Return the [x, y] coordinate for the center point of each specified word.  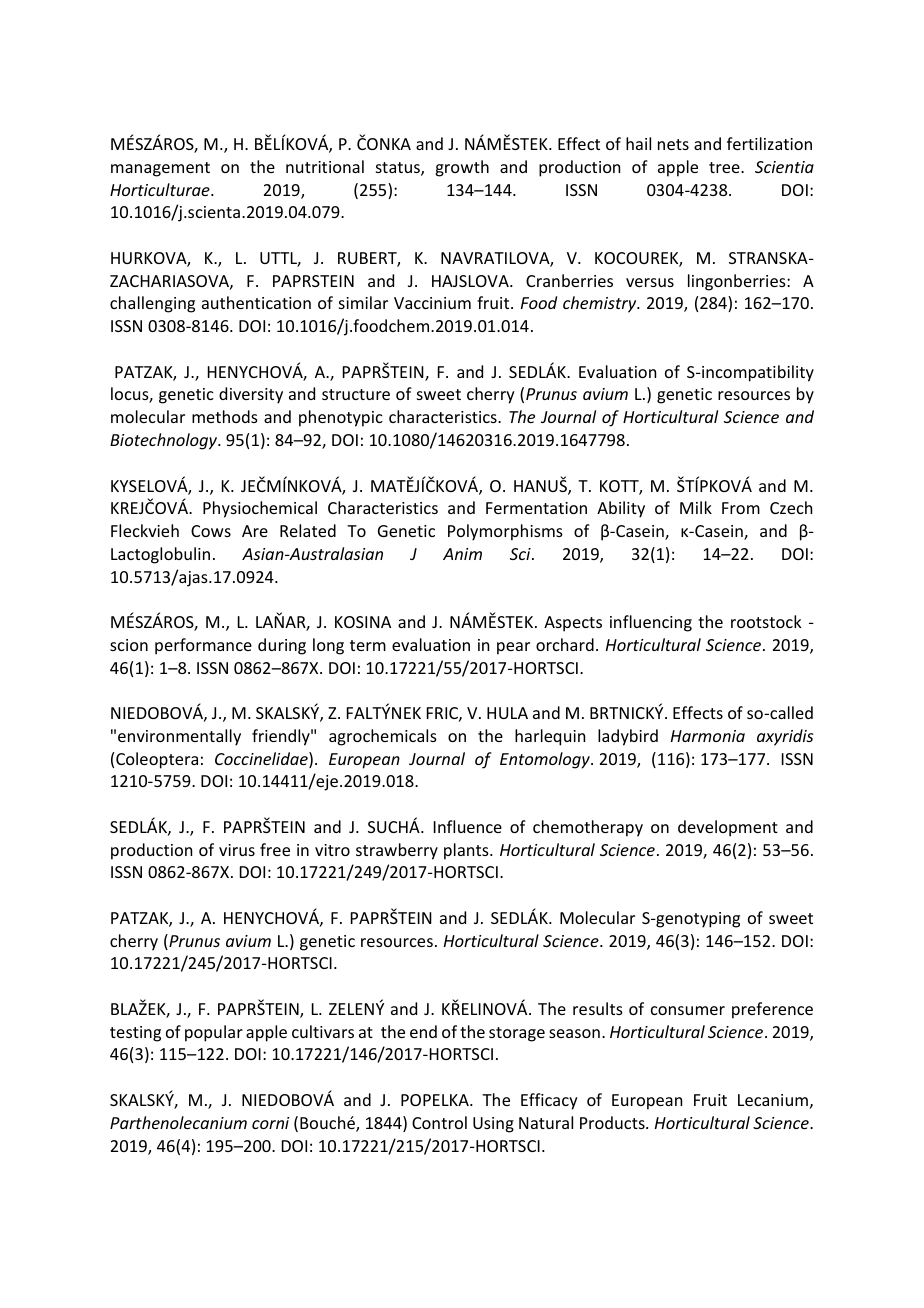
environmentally [179, 737]
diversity [251, 395]
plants [467, 851]
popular [214, 1033]
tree [725, 167]
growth [462, 168]
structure [356, 394]
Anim [462, 554]
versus [650, 282]
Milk [696, 507]
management [160, 169]
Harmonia [708, 736]
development [728, 828]
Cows [211, 531]
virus [237, 850]
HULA [507, 713]
